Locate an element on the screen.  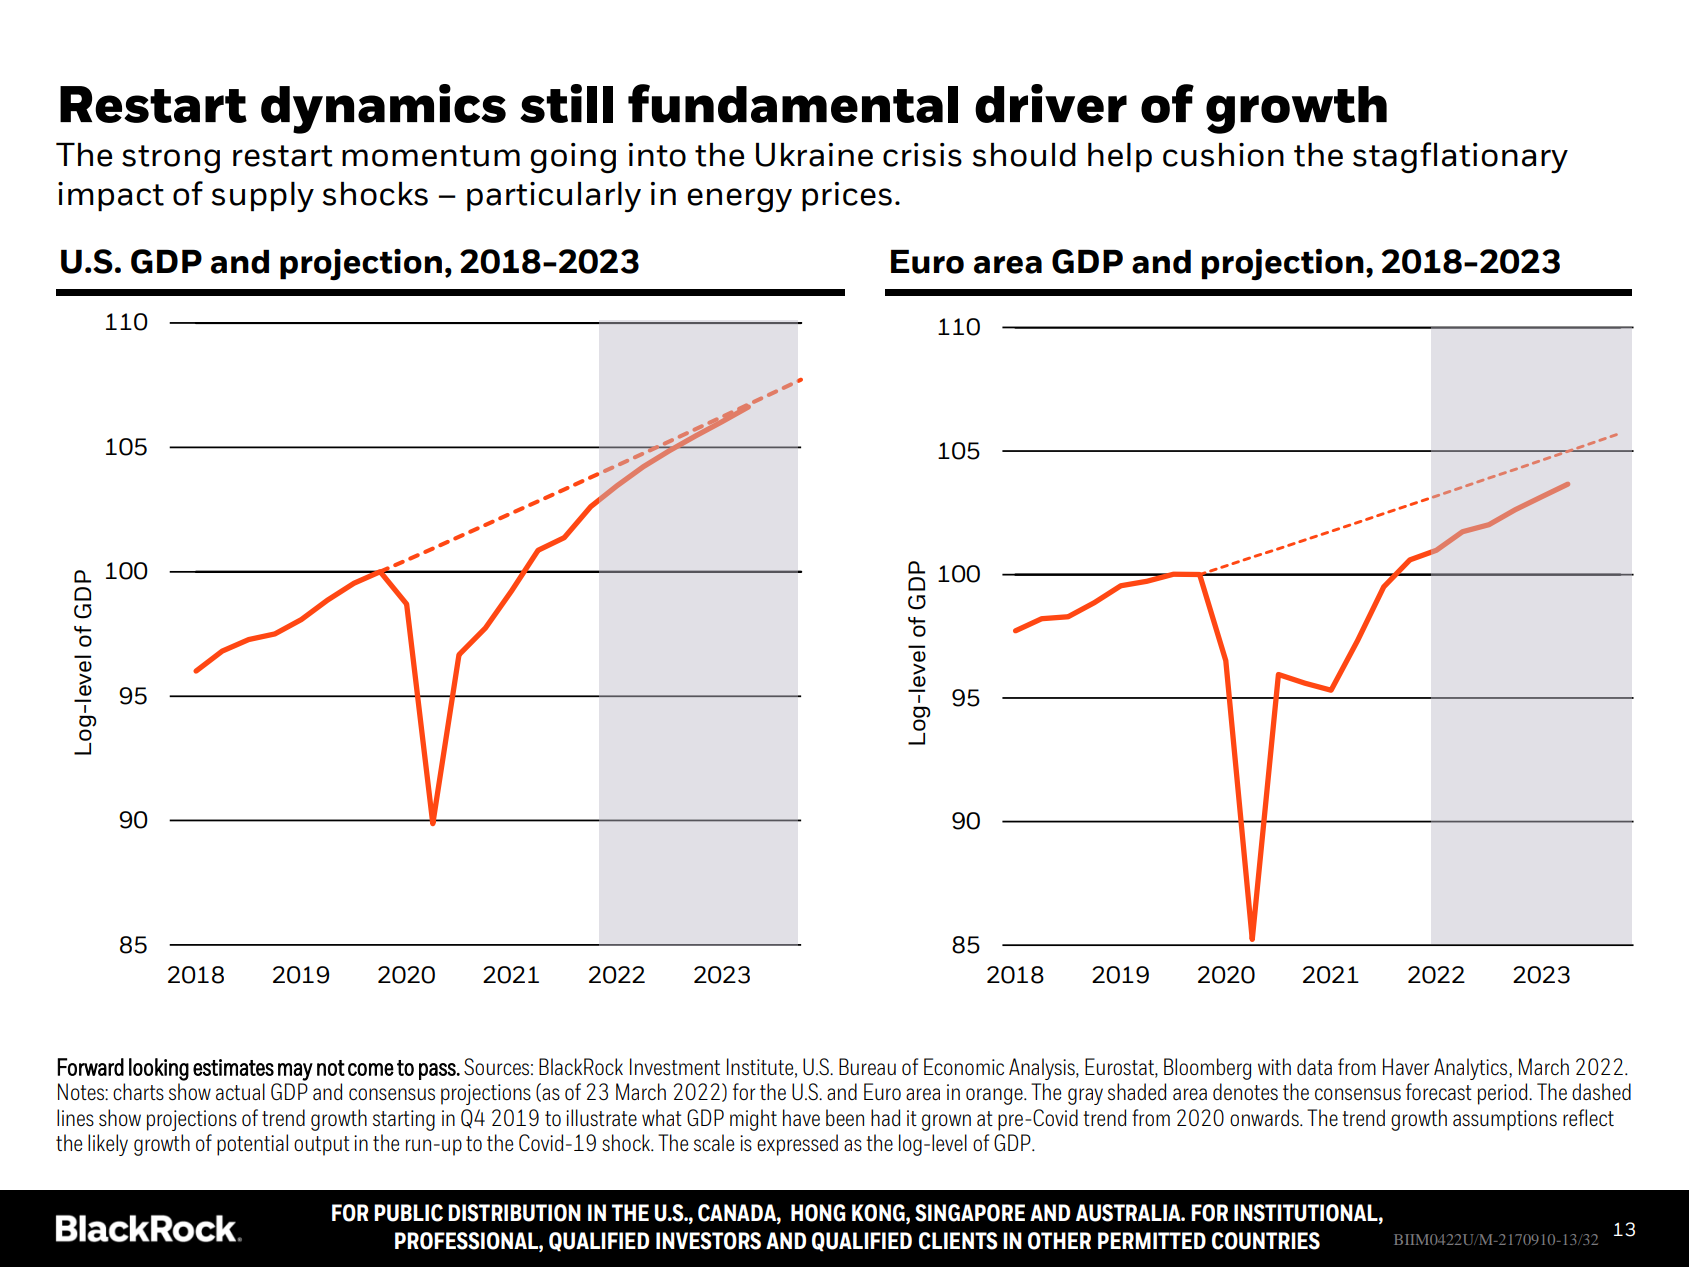
stagflationary is located at coordinates (1460, 158).
